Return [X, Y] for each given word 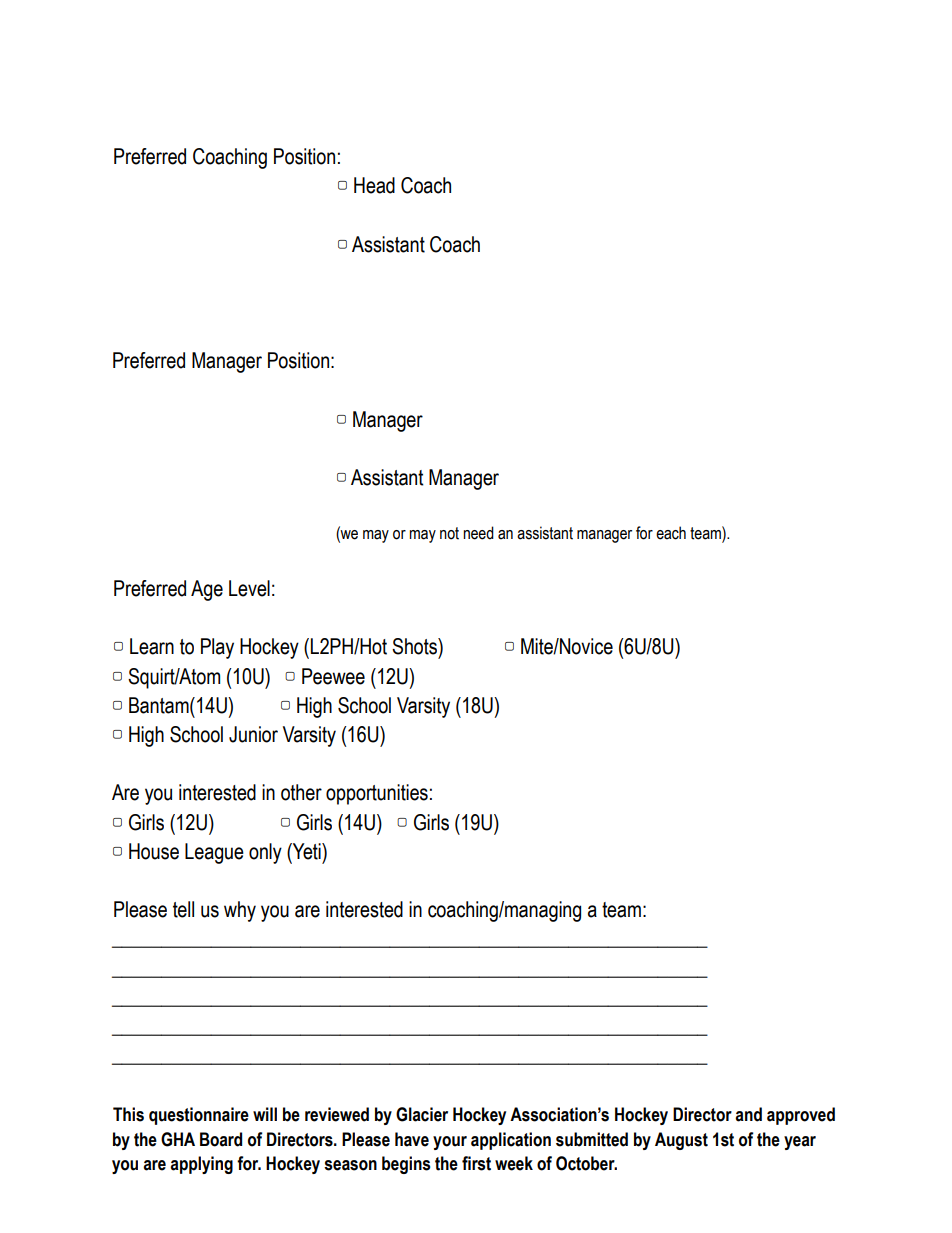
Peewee [333, 676]
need [478, 533]
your [450, 1143]
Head [374, 185]
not [449, 533]
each [671, 533]
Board [221, 1139]
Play [217, 648]
